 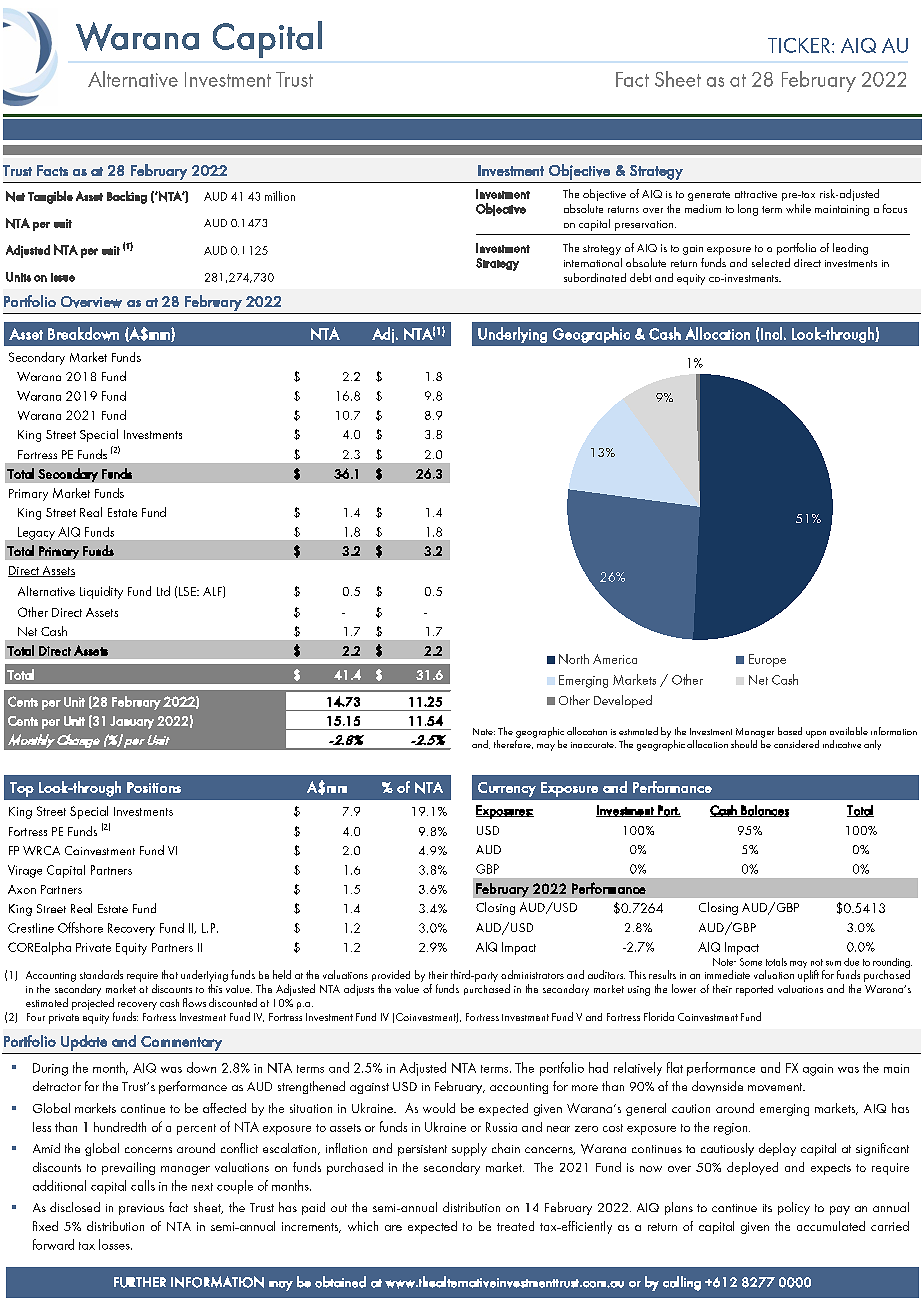 What do you see at coordinates (507, 789) in the screenshot?
I see `Currency` at bounding box center [507, 789].
